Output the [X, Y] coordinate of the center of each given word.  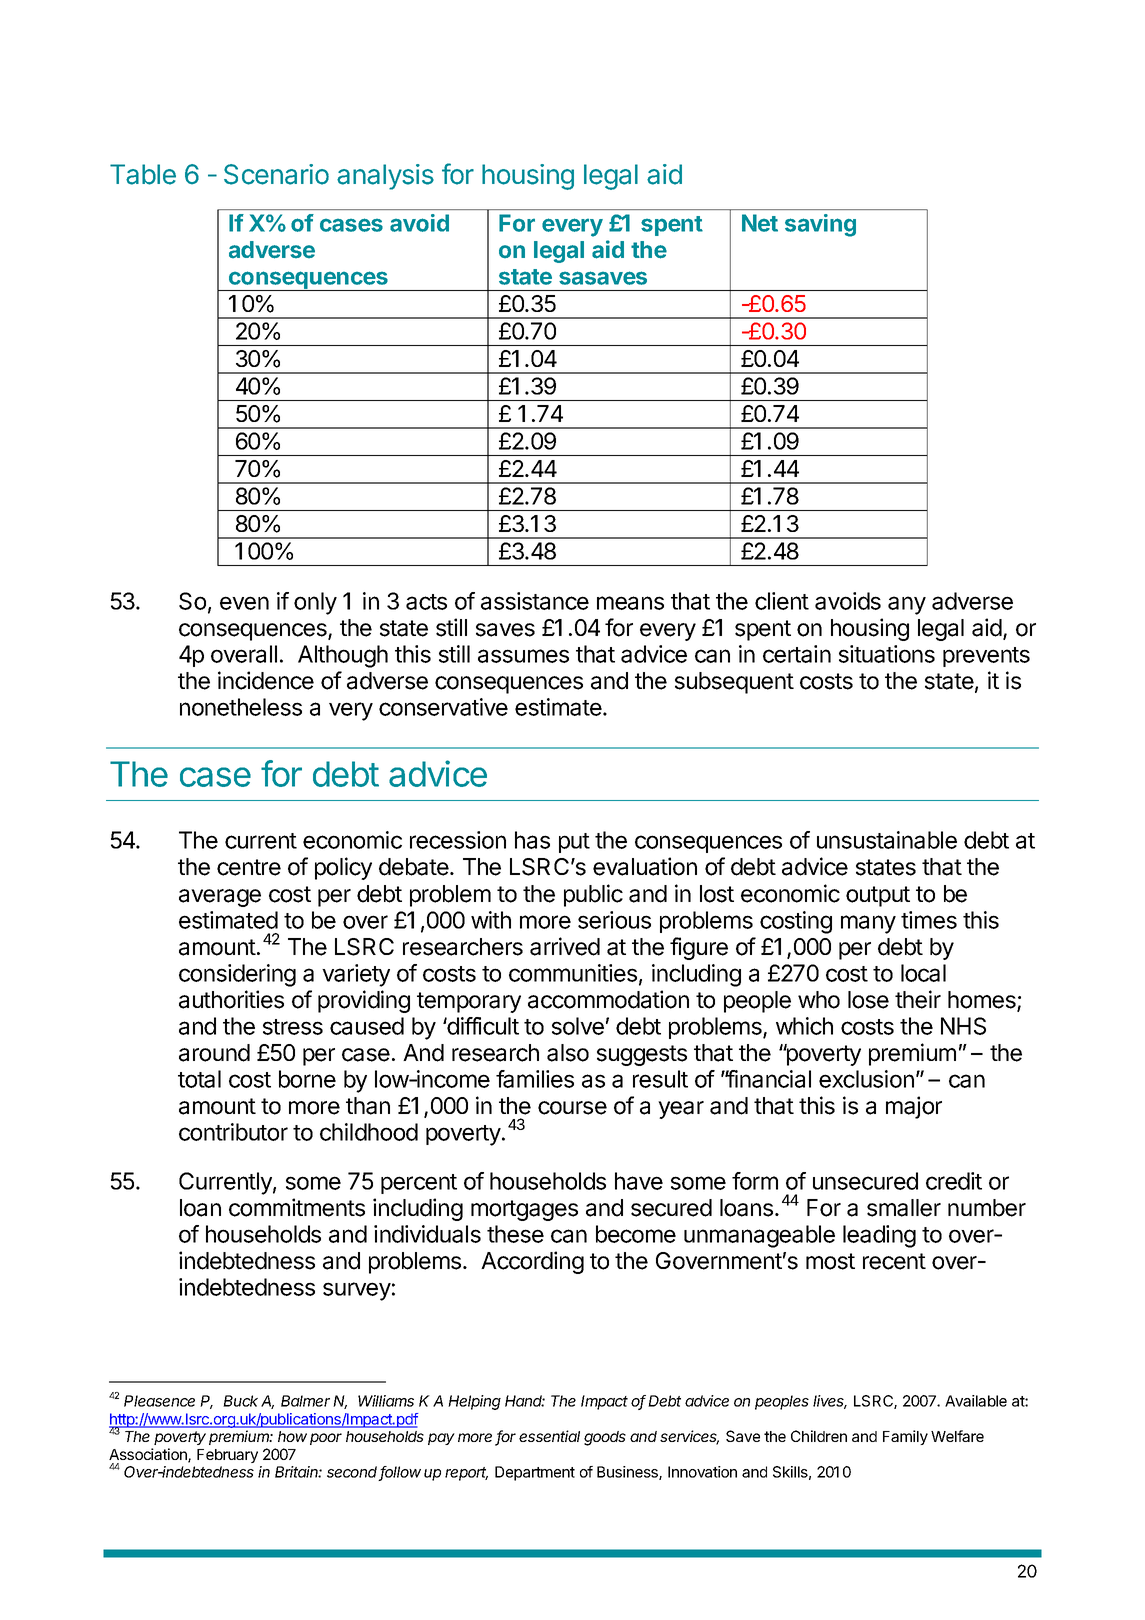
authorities [231, 999]
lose [868, 1000]
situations [887, 654]
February [227, 1456]
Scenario [276, 174]
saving [820, 225]
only [315, 603]
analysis [385, 177]
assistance [535, 601]
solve [578, 1026]
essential [549, 1436]
